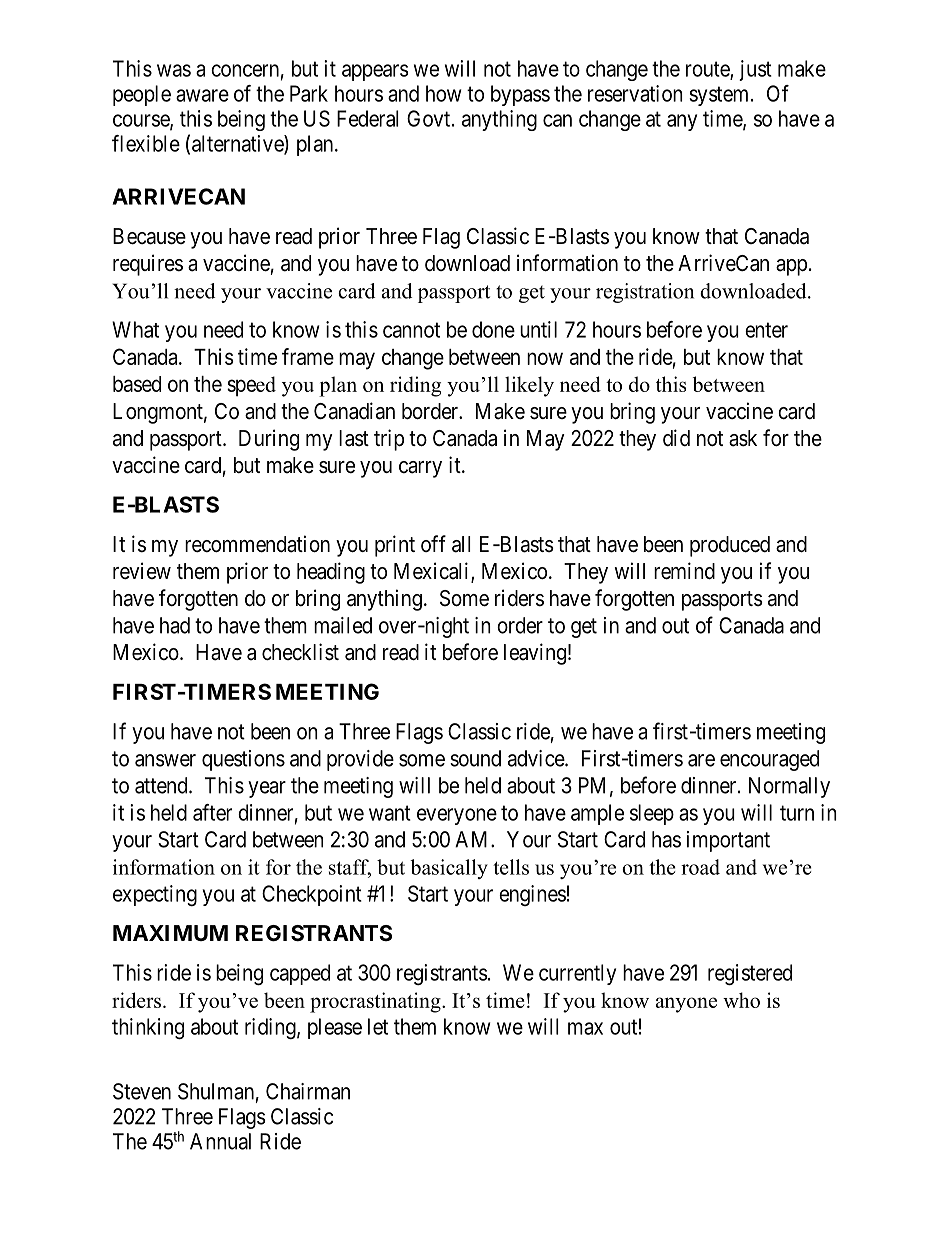  What do you see at coordinates (720, 96) in the screenshot?
I see `system` at bounding box center [720, 96].
